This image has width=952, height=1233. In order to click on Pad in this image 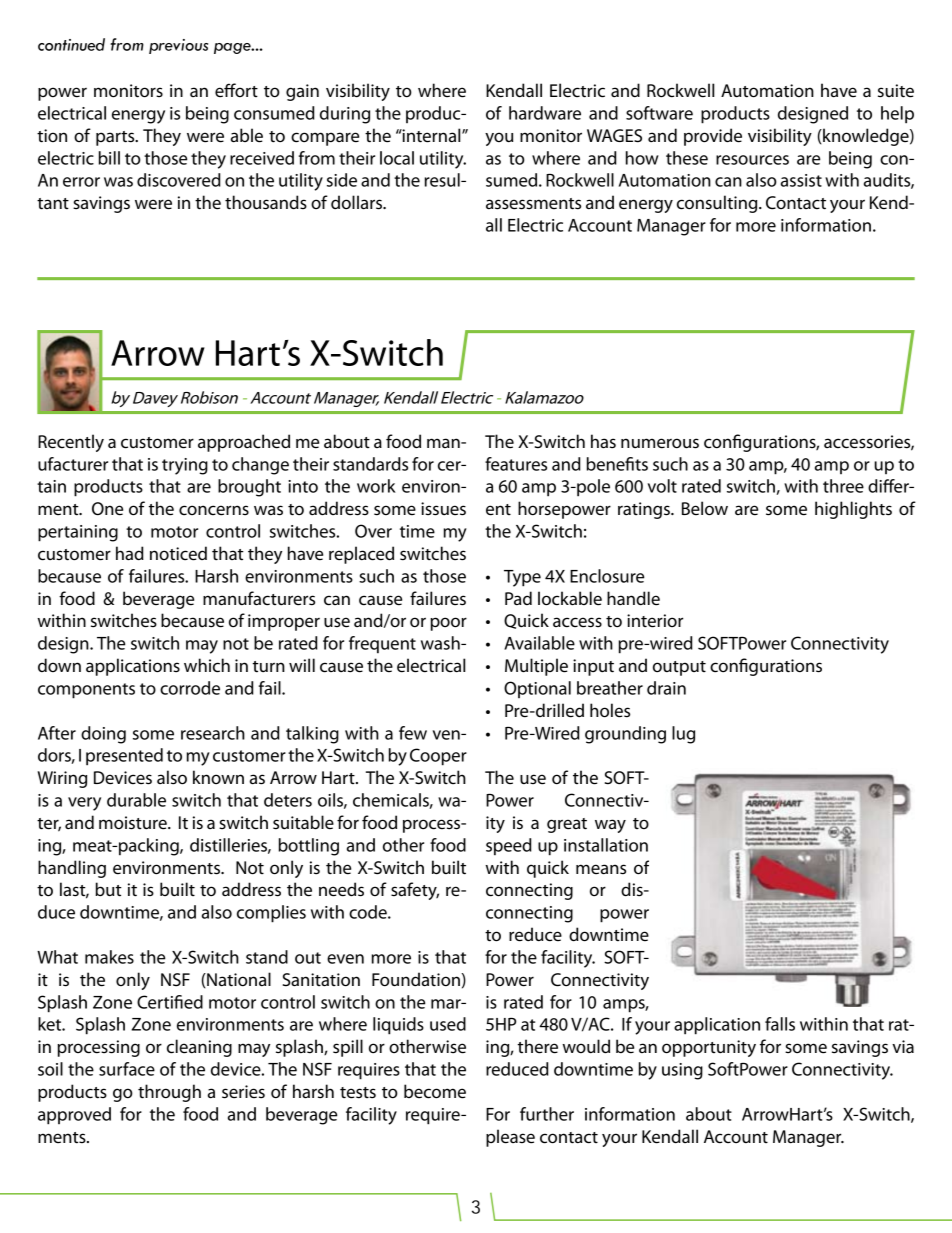, I will do `click(518, 598)`.
